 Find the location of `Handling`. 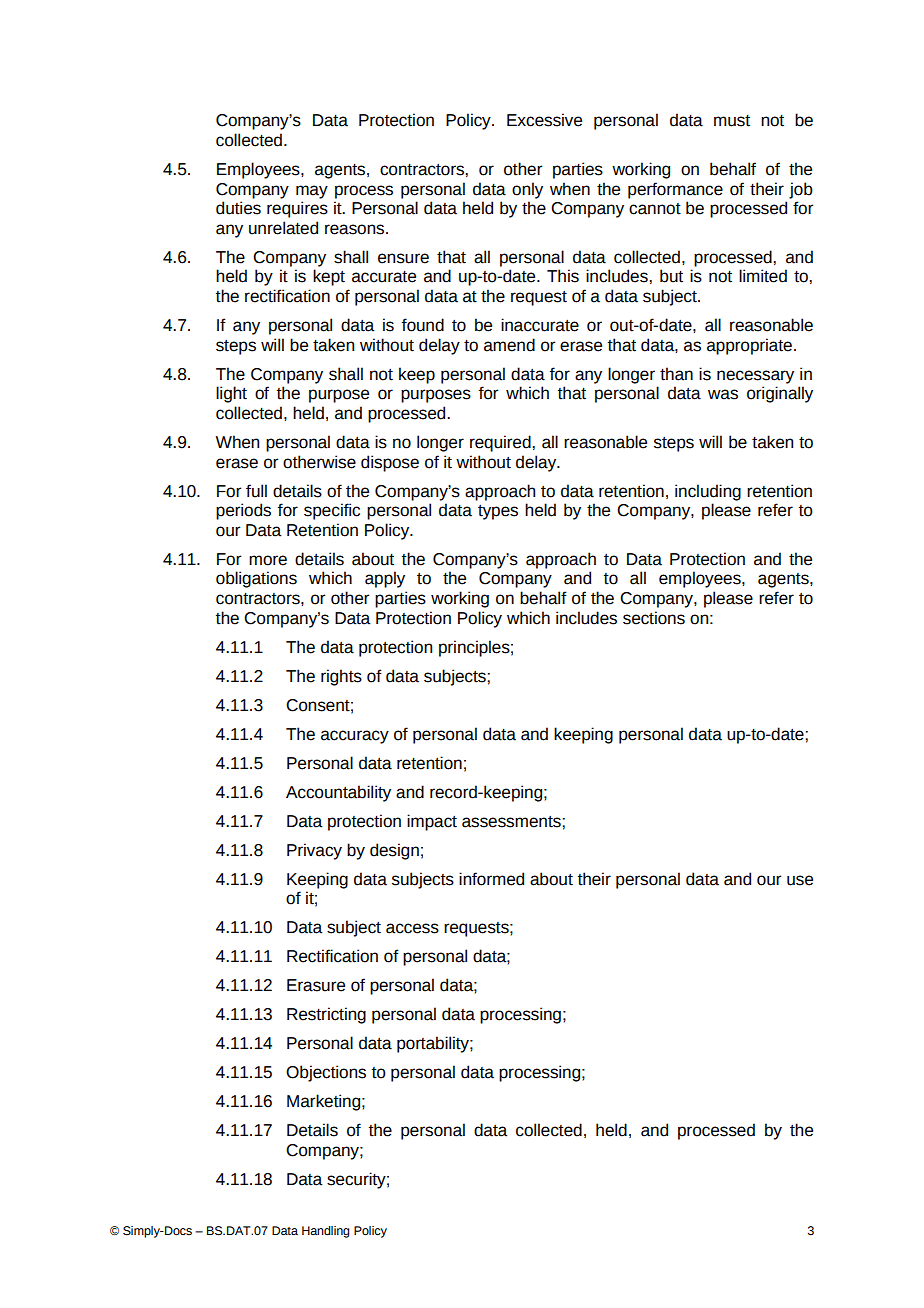

Handling is located at coordinates (325, 1232).
